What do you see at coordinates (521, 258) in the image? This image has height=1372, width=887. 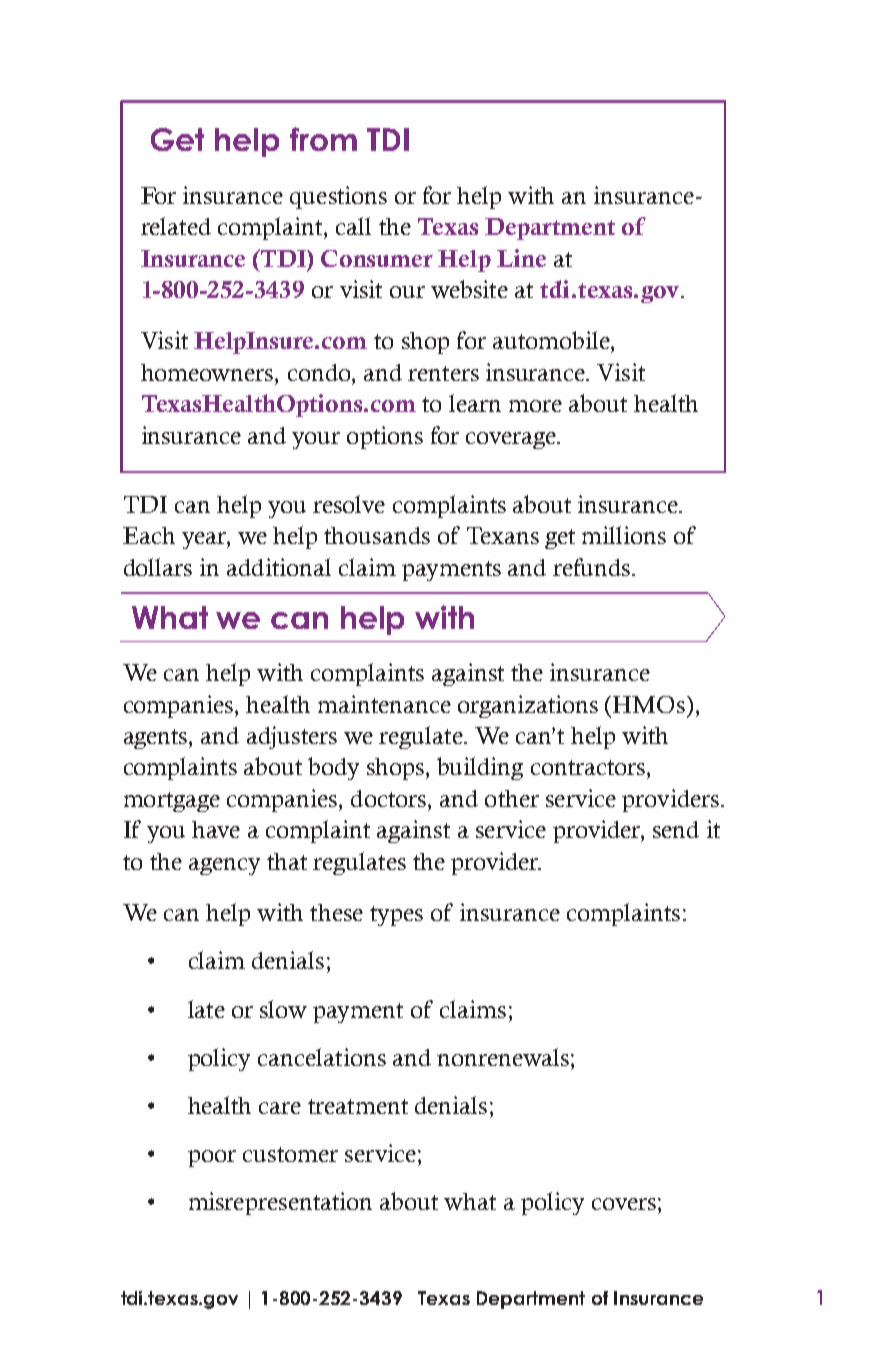 I see `Line` at bounding box center [521, 258].
